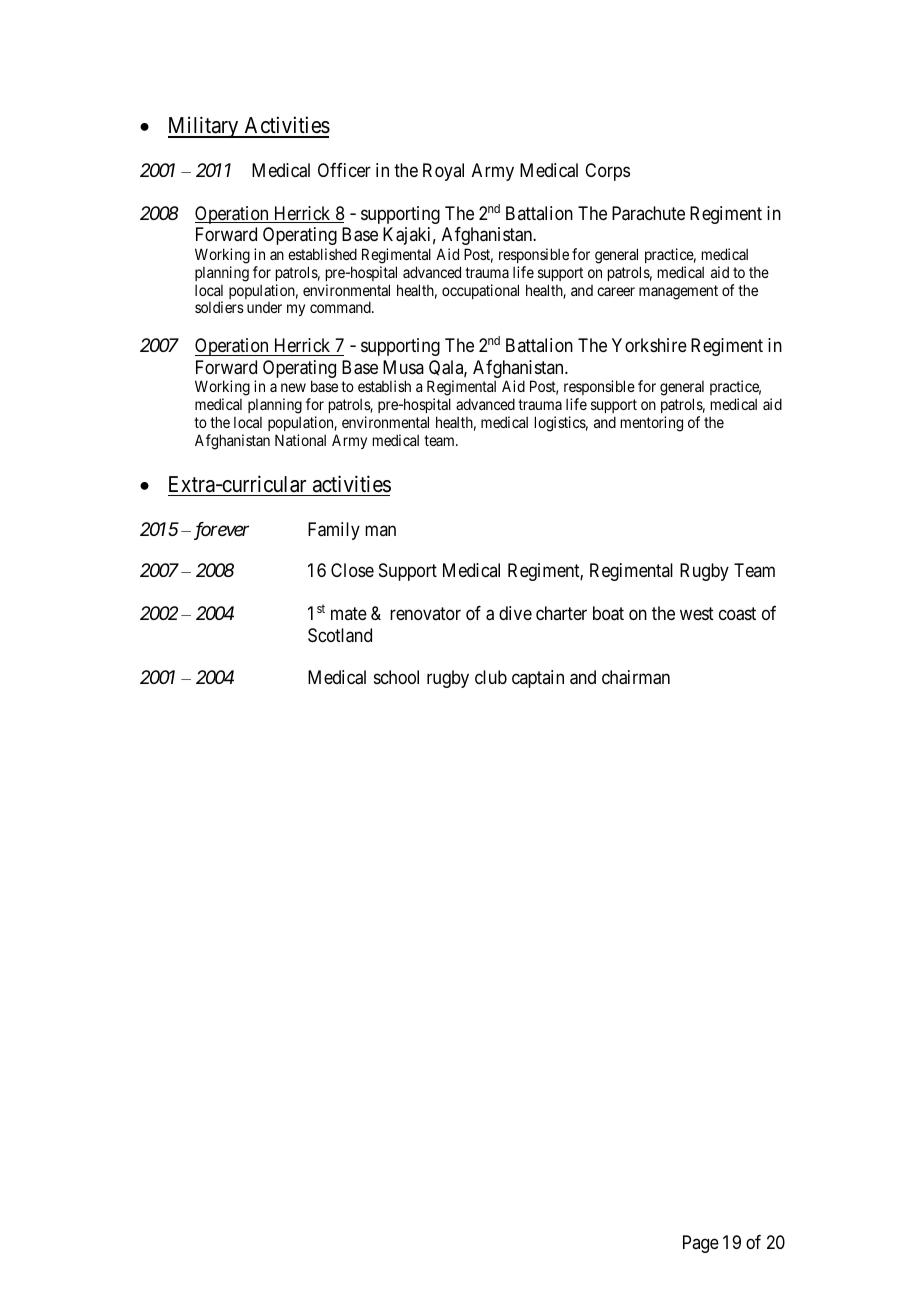 This image has width=924, height=1309. Describe the element at coordinates (515, 613) in the image. I see `dive` at that location.
